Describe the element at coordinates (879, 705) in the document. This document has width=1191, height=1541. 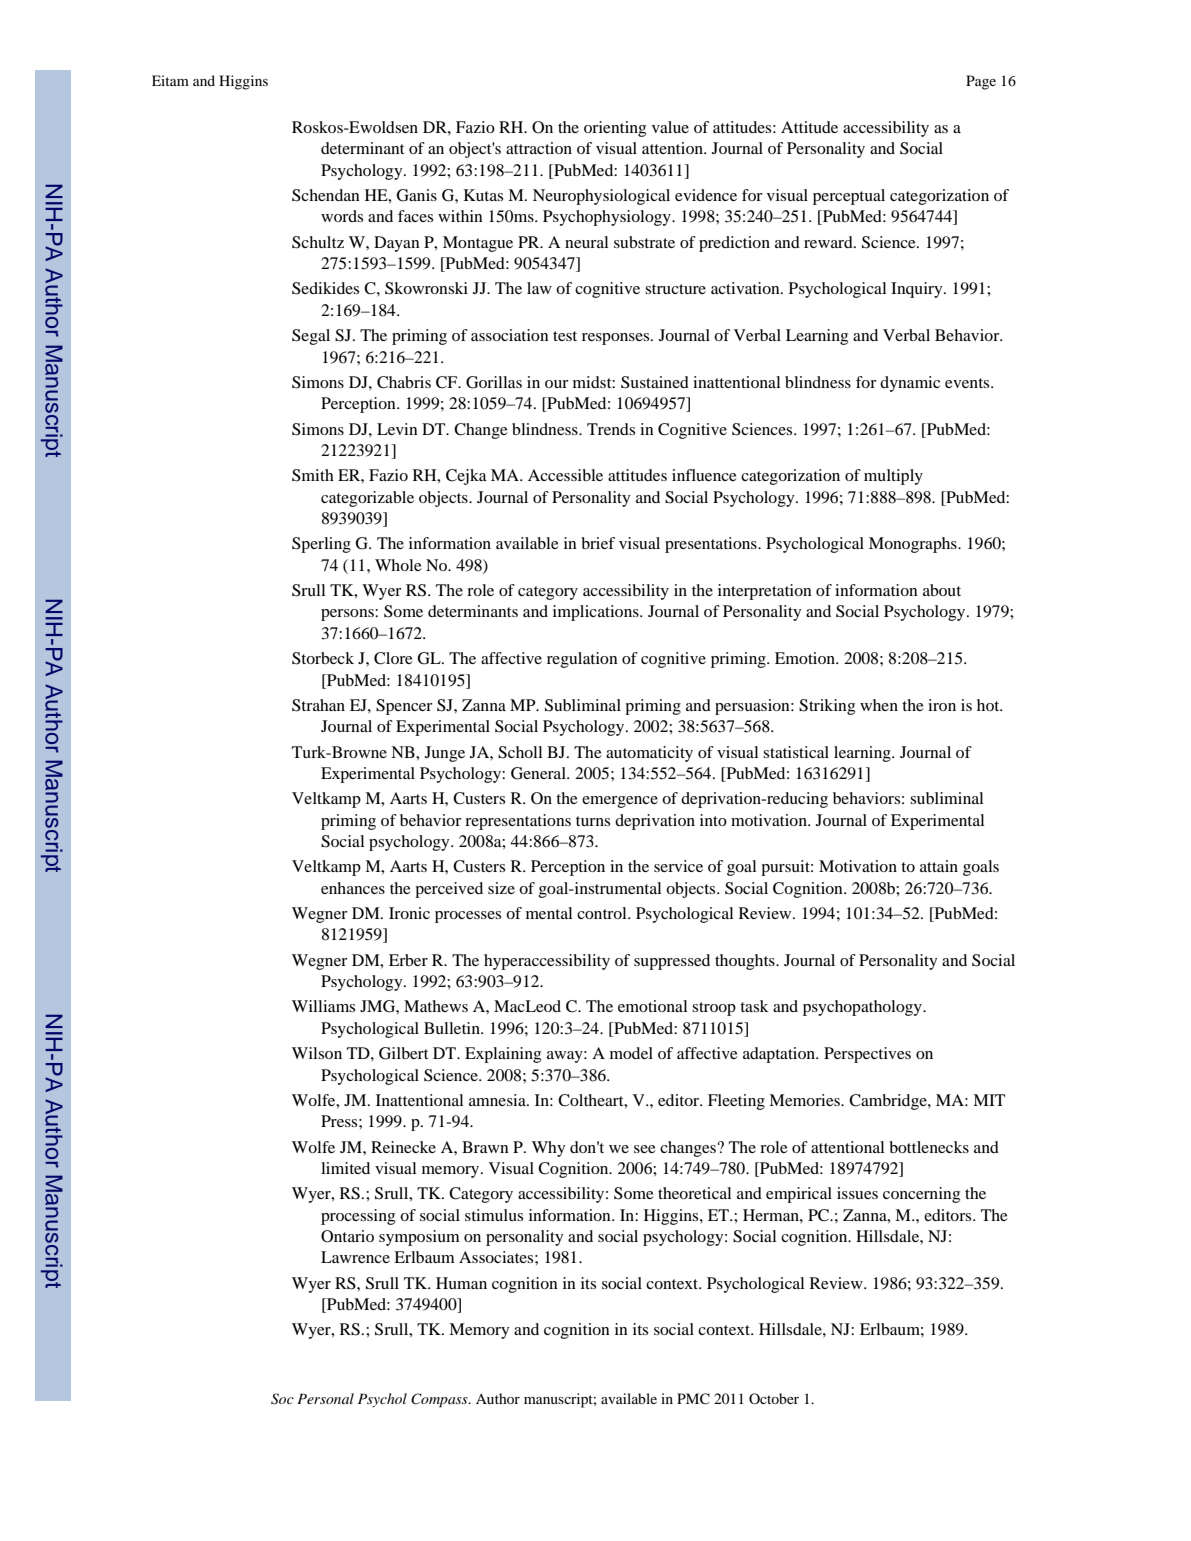
I see `when` at that location.
